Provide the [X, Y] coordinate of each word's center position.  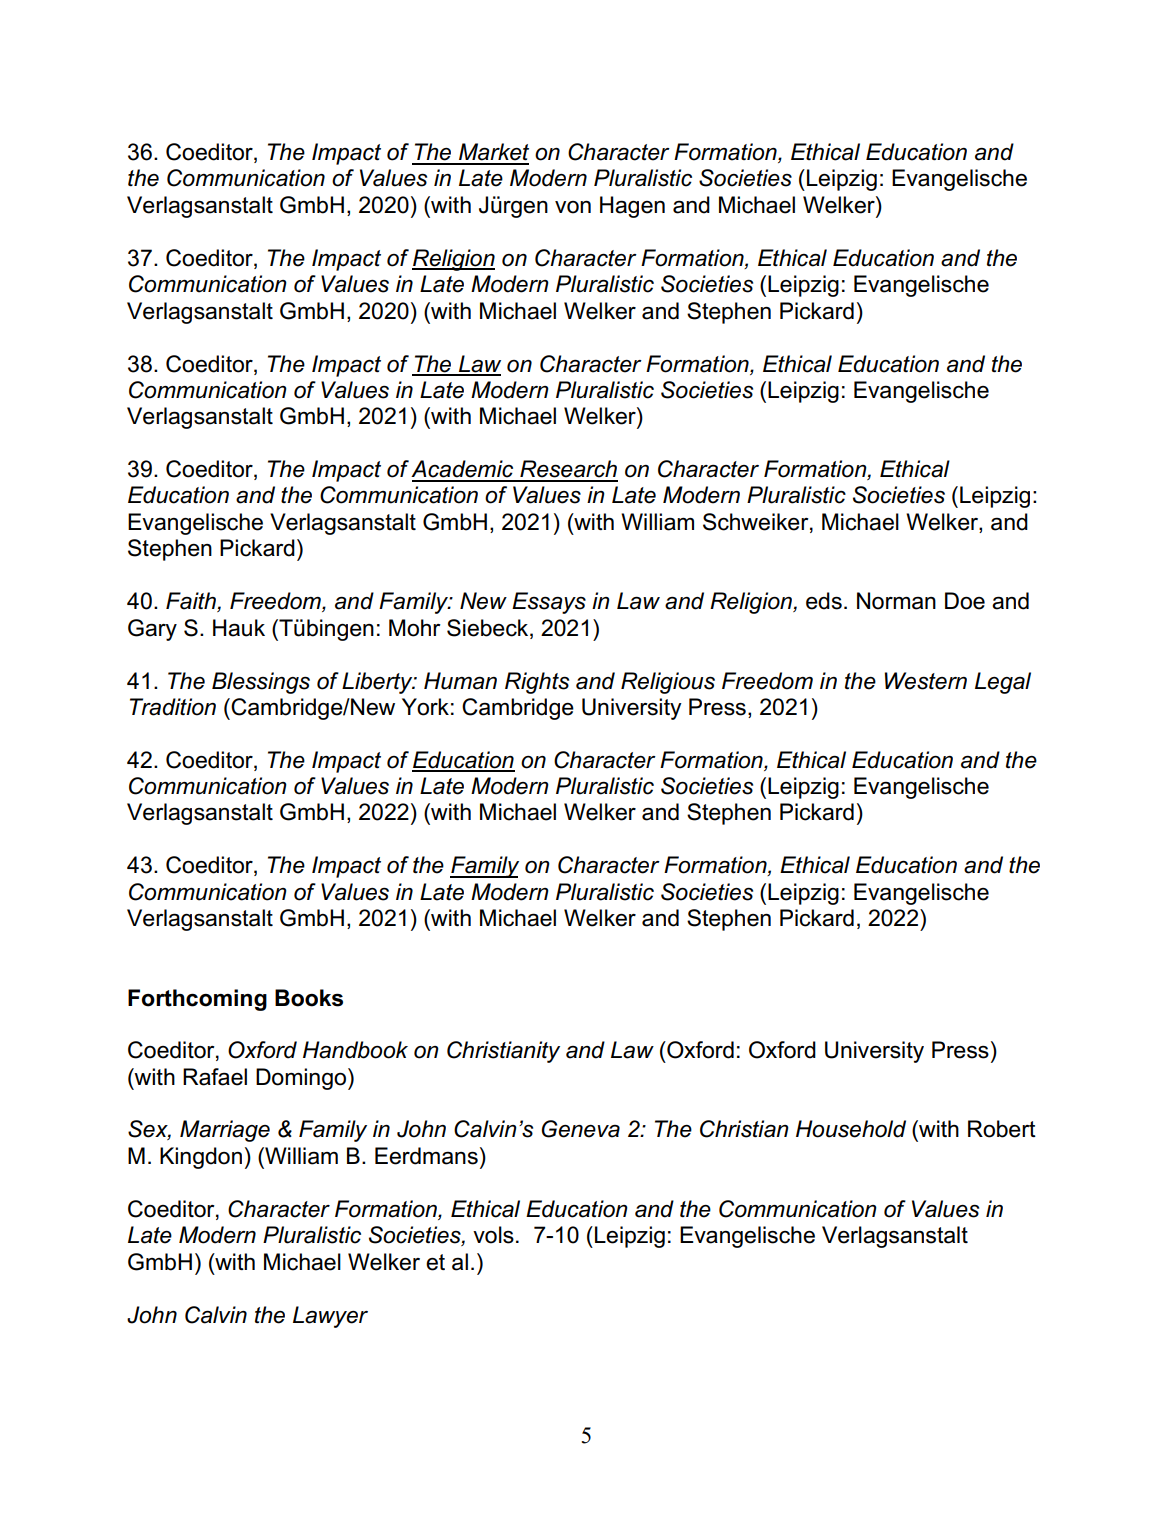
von [573, 207]
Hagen [632, 207]
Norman [896, 601]
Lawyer [330, 1317]
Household [851, 1129]
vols [493, 1235]
